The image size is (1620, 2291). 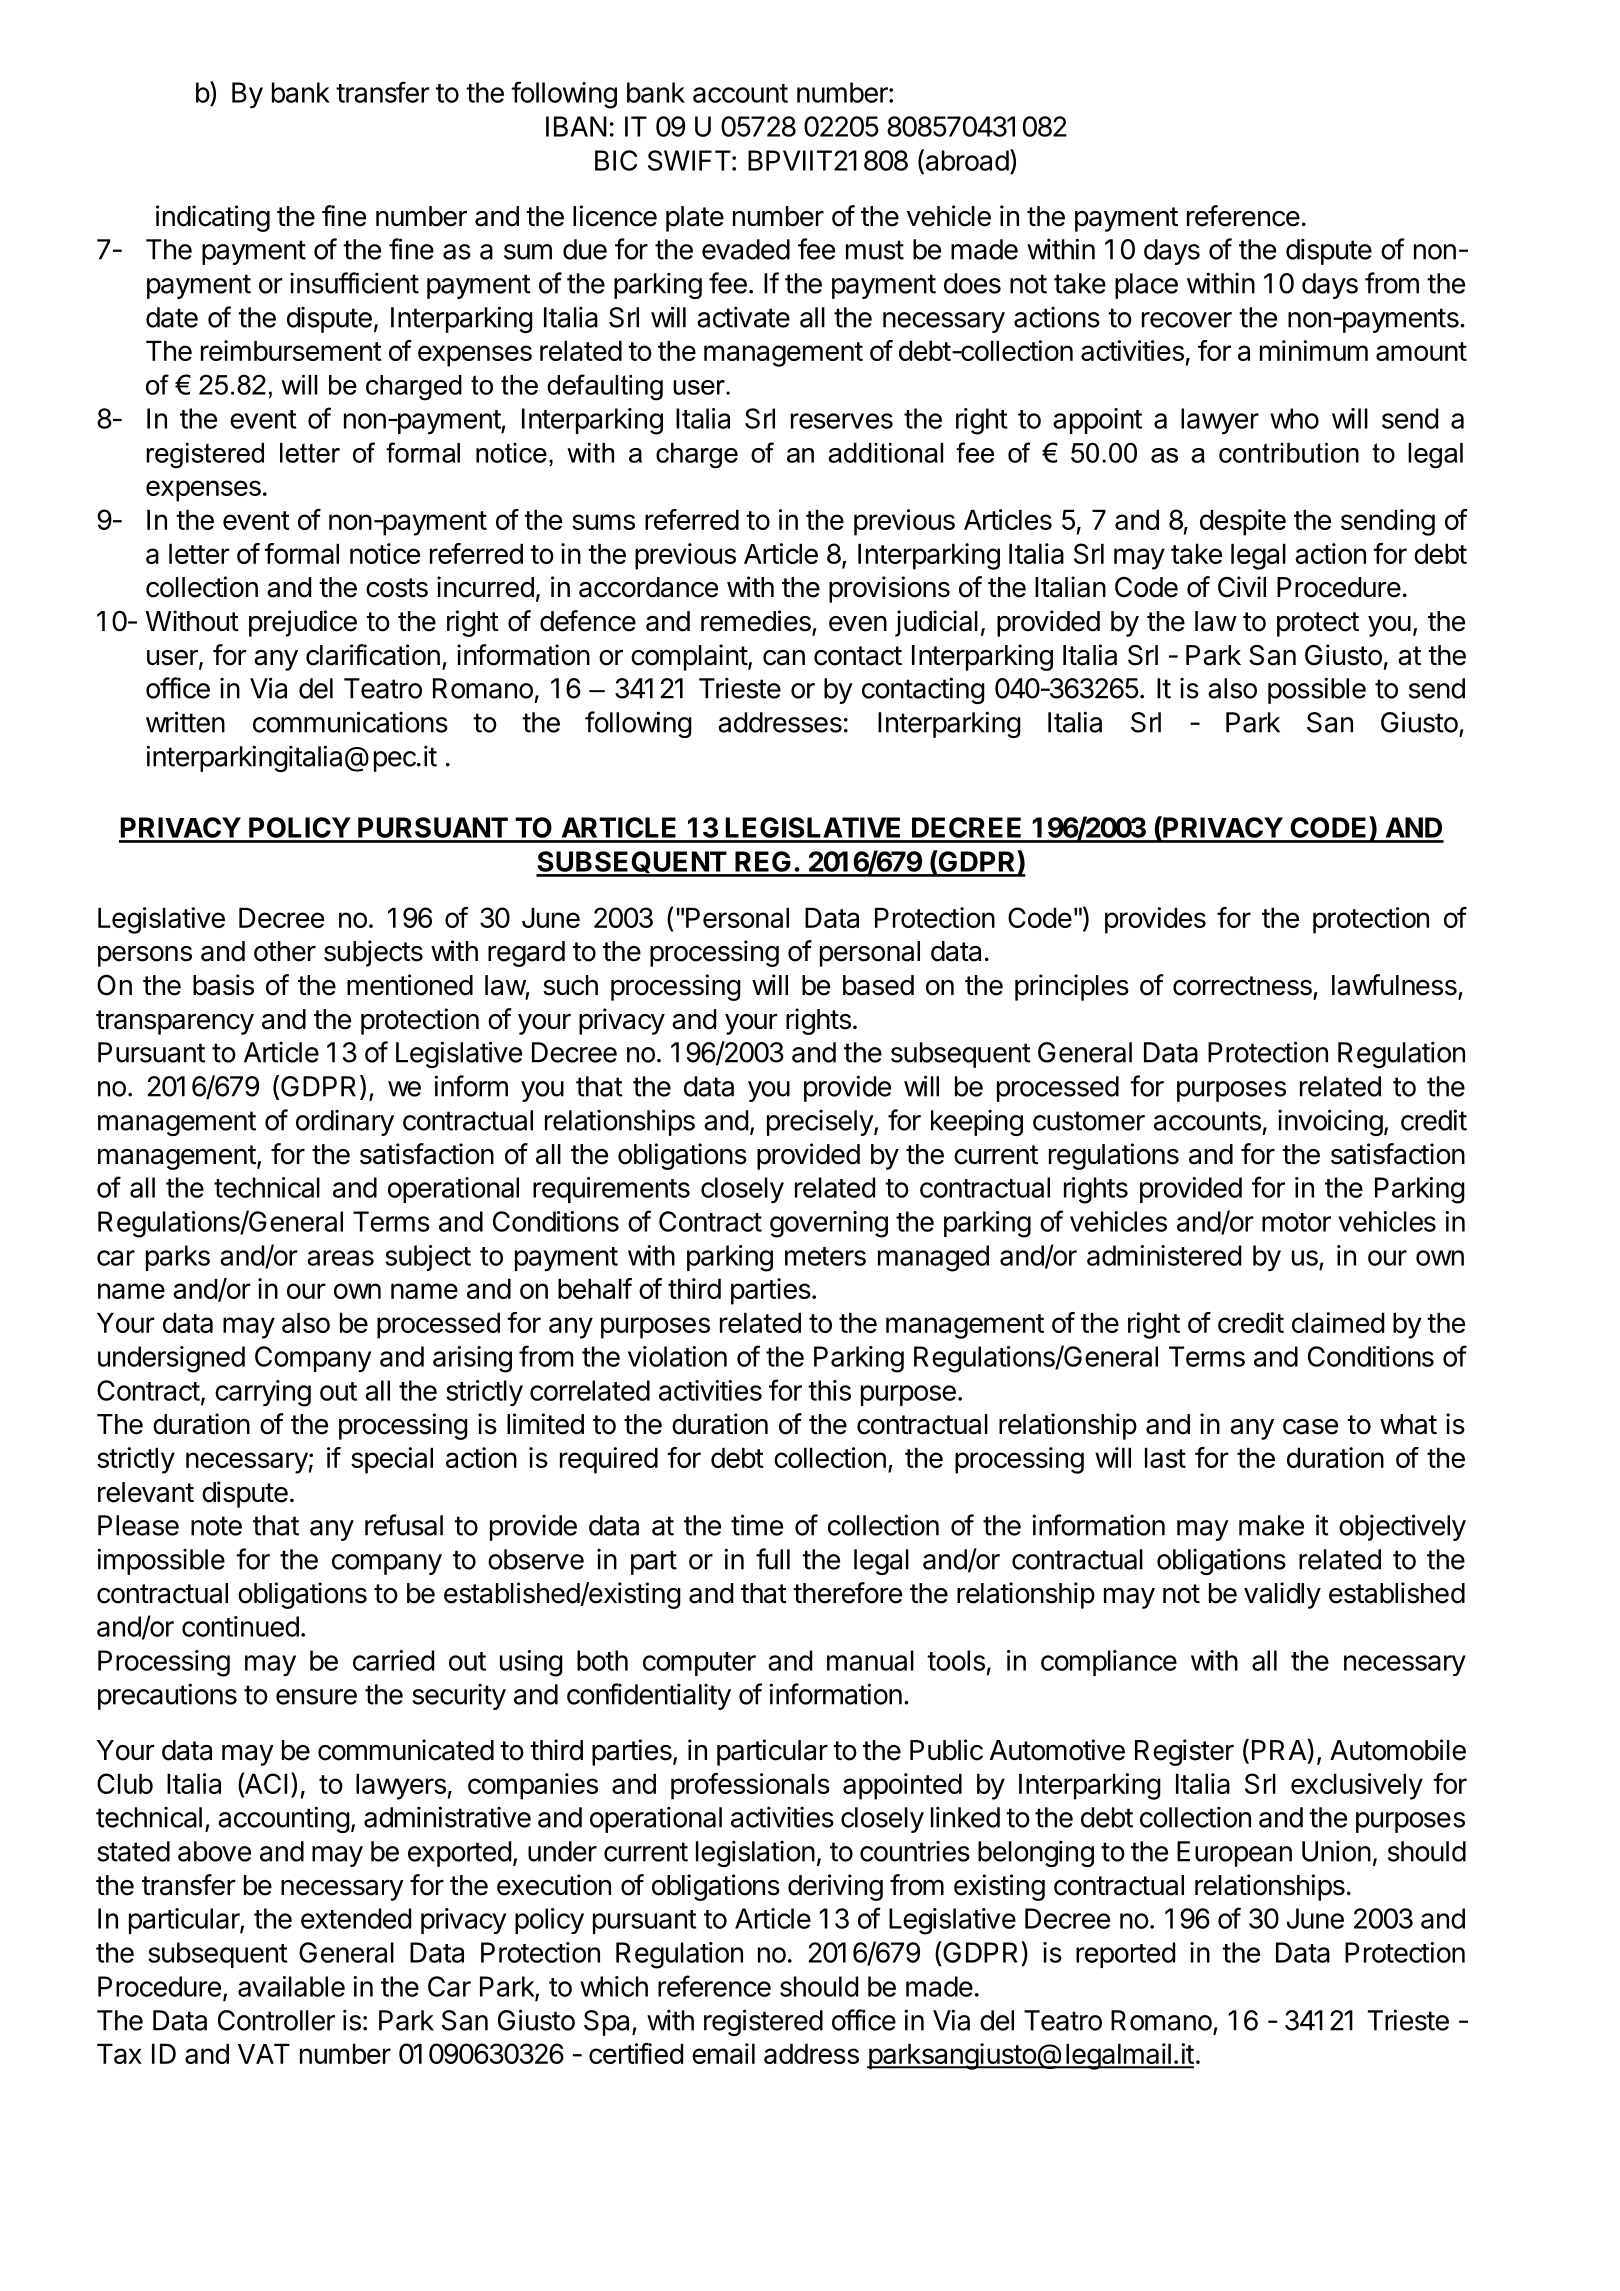 What do you see at coordinates (291, 1986) in the image?
I see `available` at bounding box center [291, 1986].
